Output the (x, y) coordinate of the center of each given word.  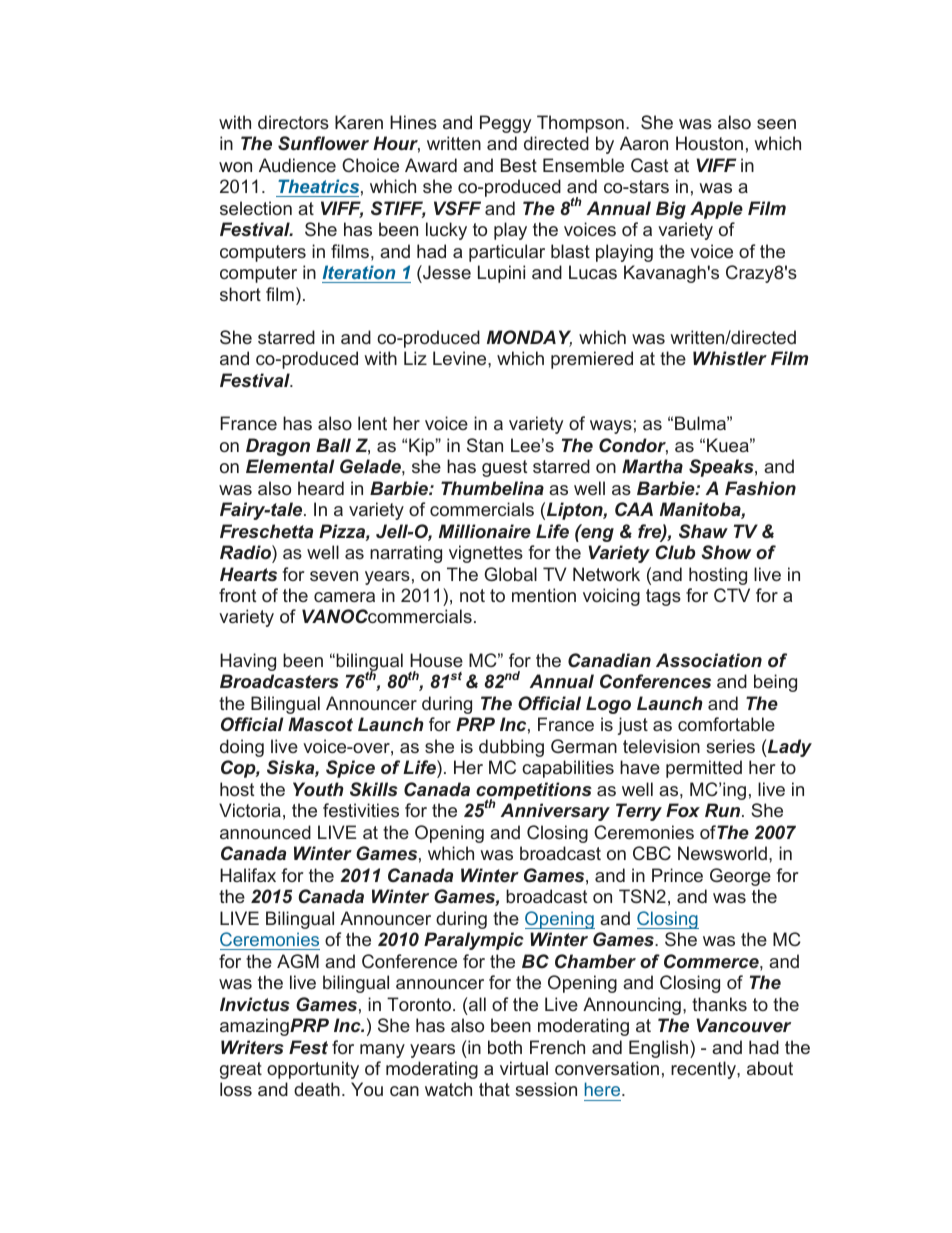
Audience (297, 165)
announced (265, 832)
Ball (333, 445)
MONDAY (529, 338)
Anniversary (555, 812)
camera (344, 597)
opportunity (313, 1070)
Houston (709, 143)
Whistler (730, 358)
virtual (524, 1068)
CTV (732, 595)
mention (544, 595)
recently (704, 1070)
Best (519, 165)
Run (724, 810)
